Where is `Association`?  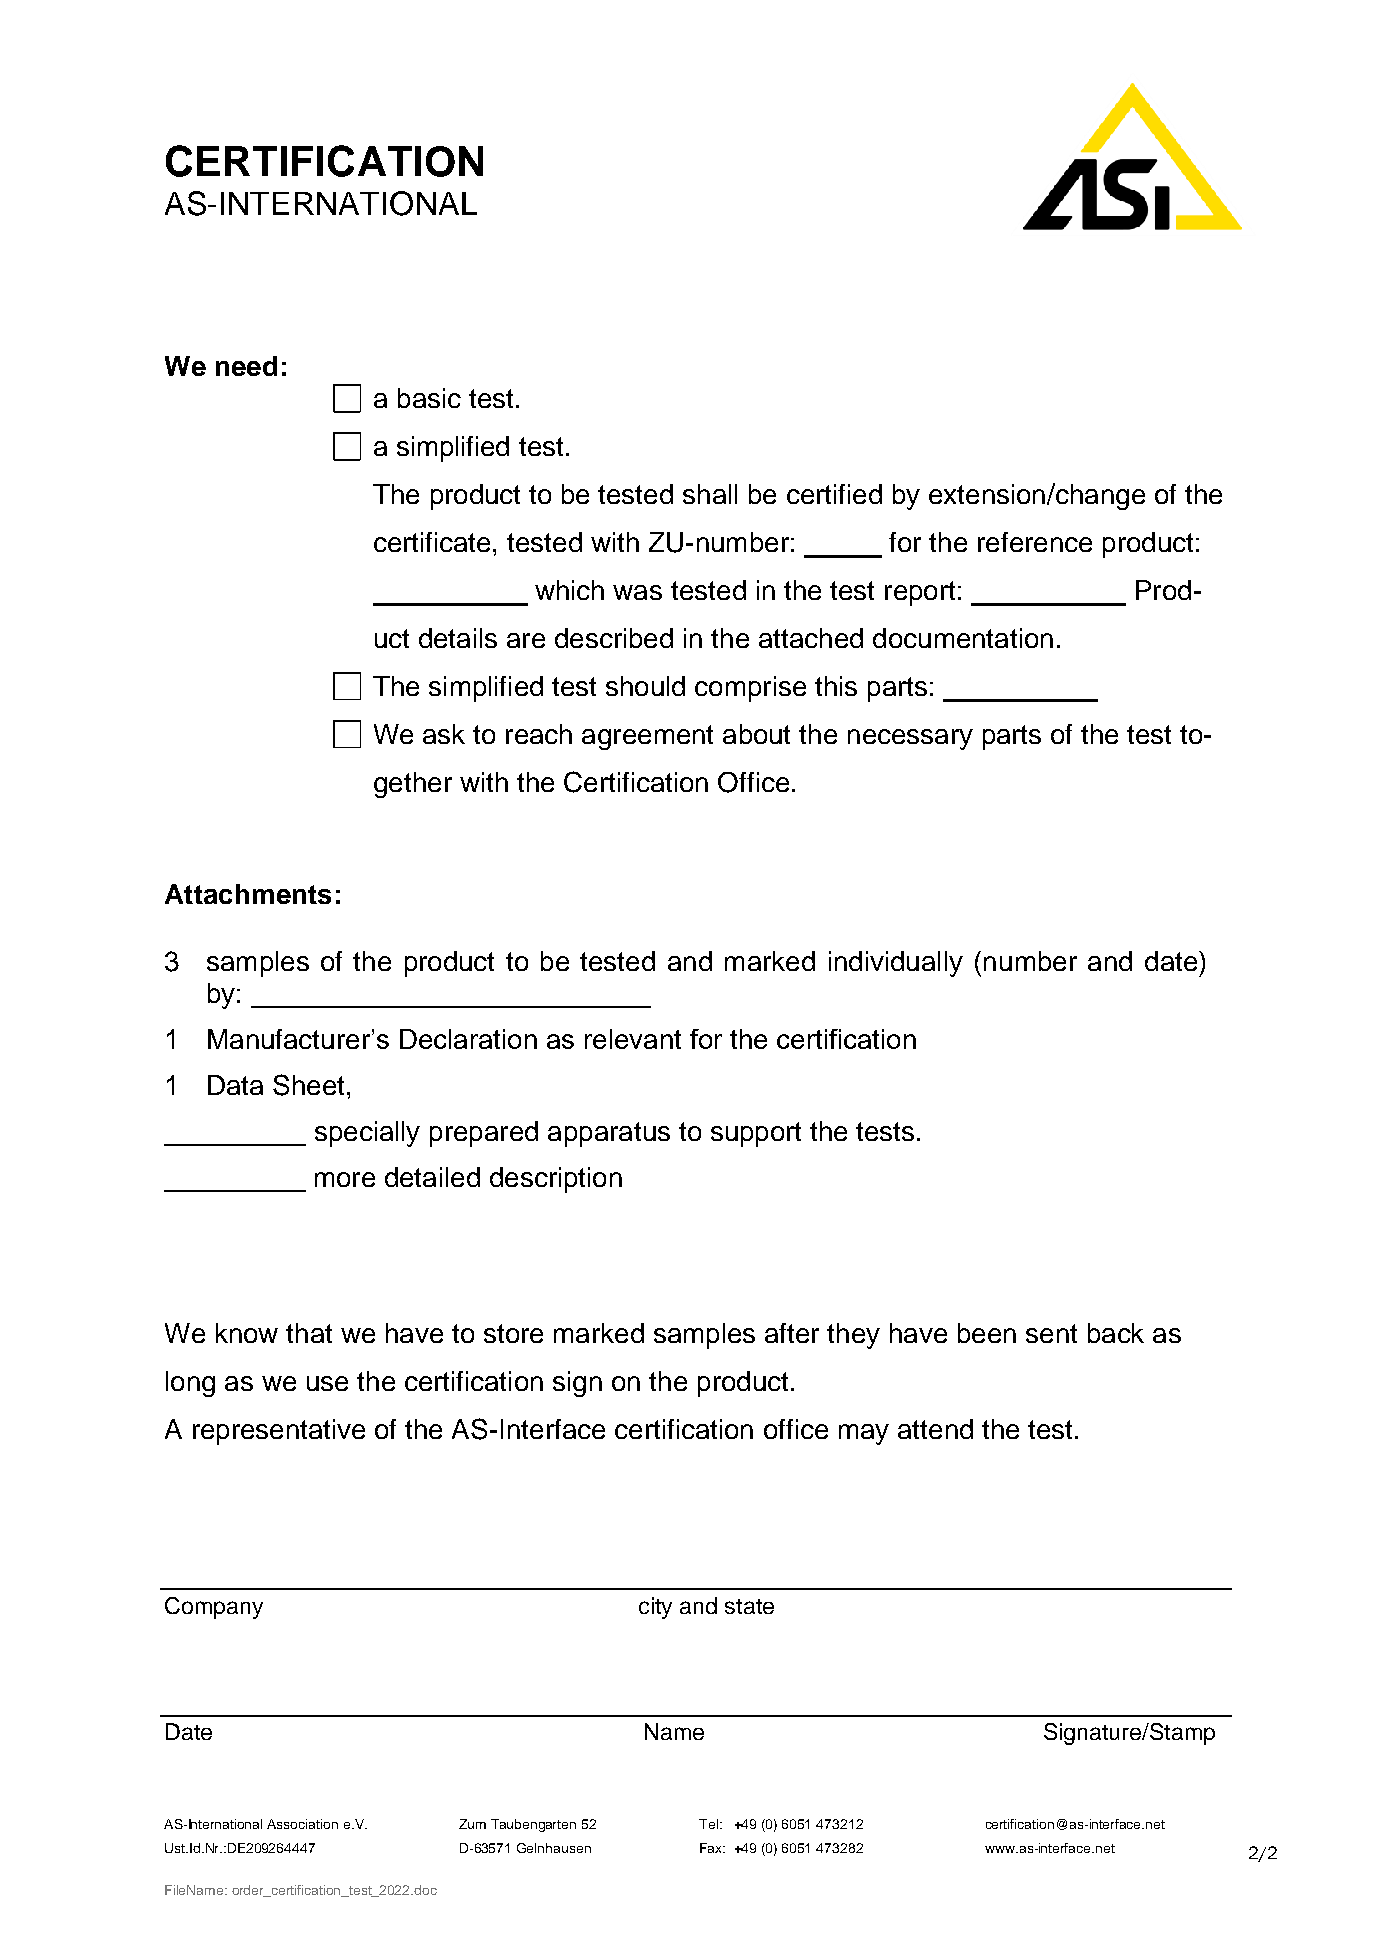 Association is located at coordinates (302, 1824).
